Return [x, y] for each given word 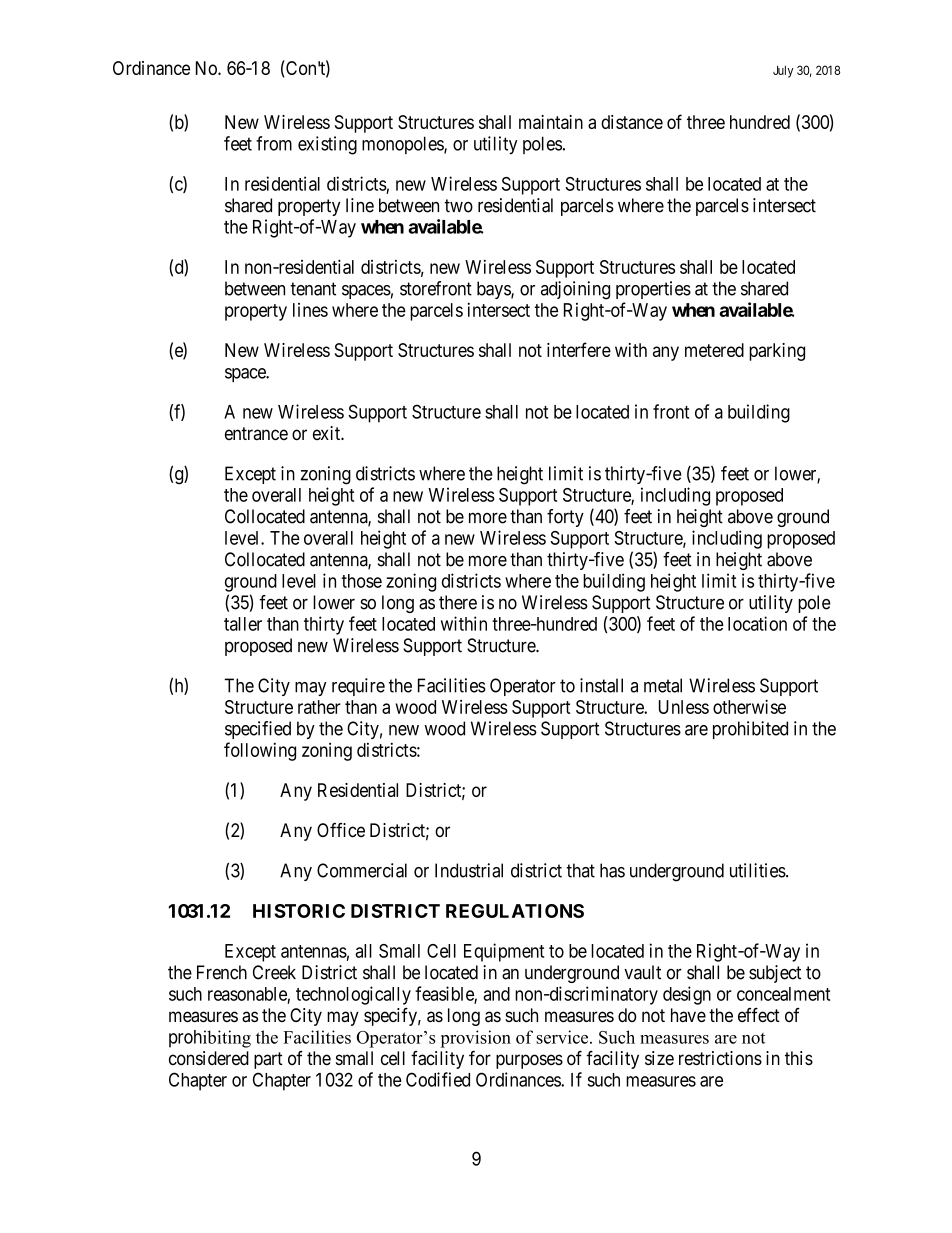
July [783, 71]
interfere [579, 349]
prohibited [750, 730]
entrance [256, 433]
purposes [529, 1061]
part [268, 1060]
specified [258, 730]
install [601, 685]
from [274, 143]
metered [714, 350]
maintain [551, 122]
